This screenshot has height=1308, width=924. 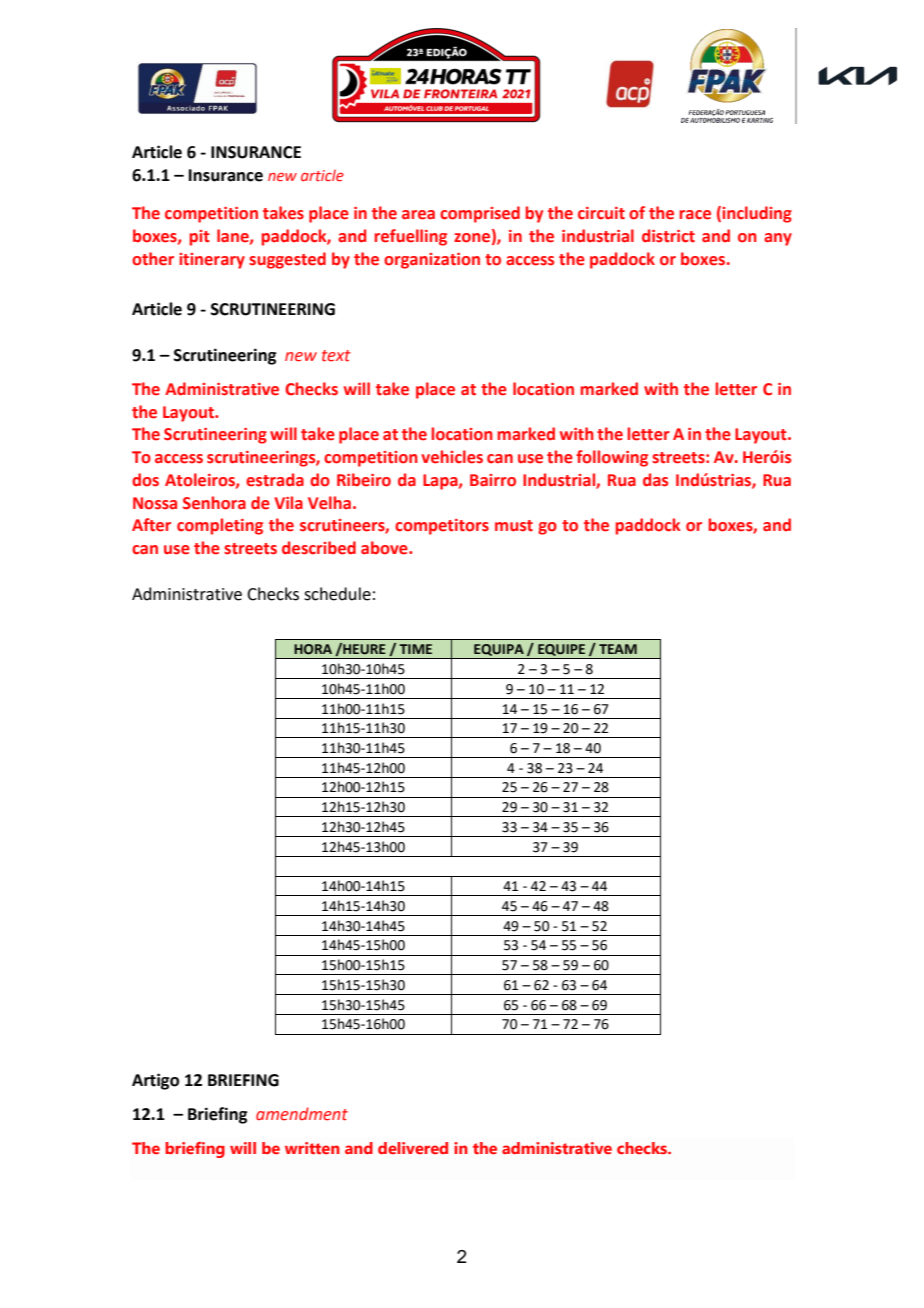 I want to click on written, so click(x=312, y=1148).
